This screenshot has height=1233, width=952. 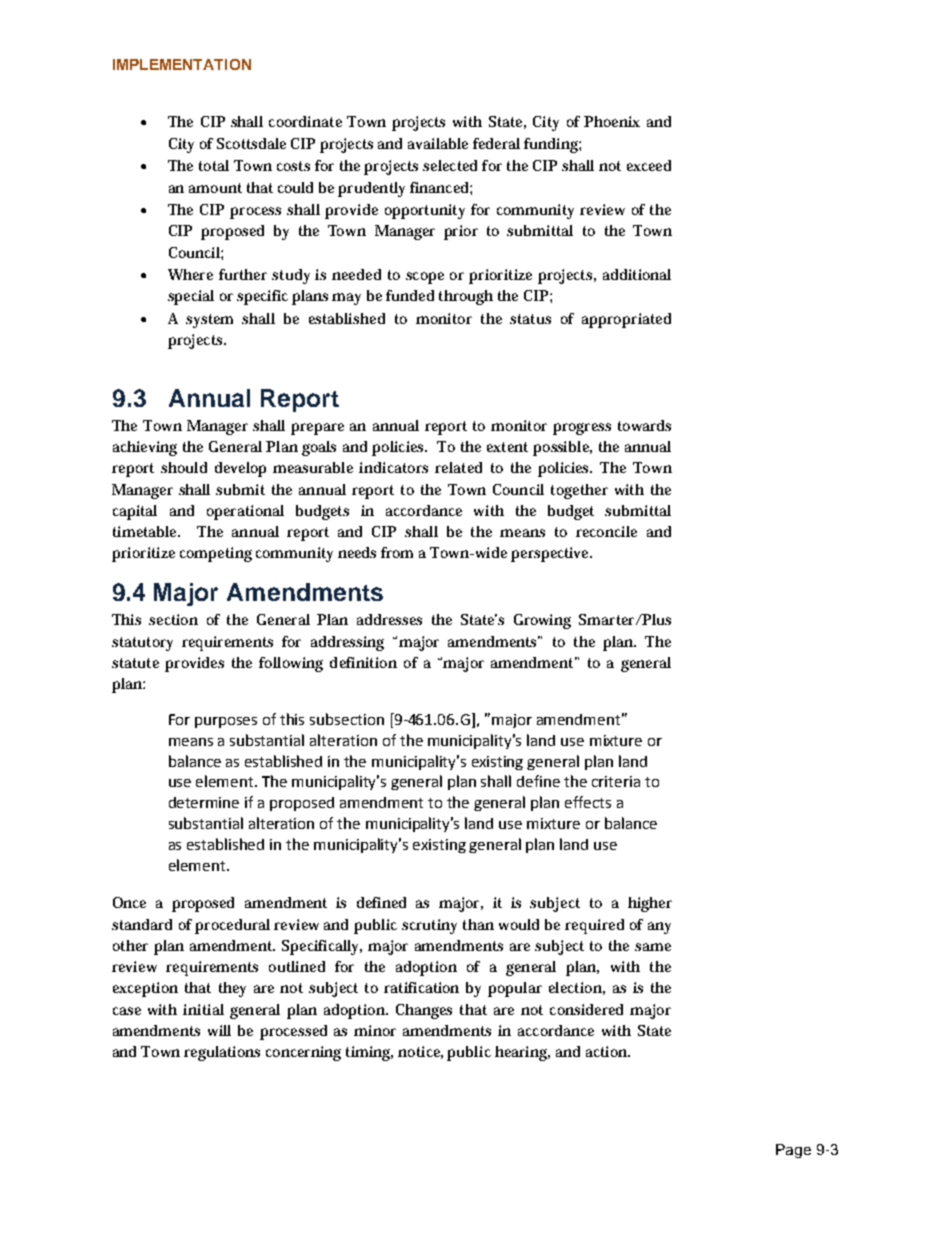 I want to click on addresses, so click(x=389, y=619).
